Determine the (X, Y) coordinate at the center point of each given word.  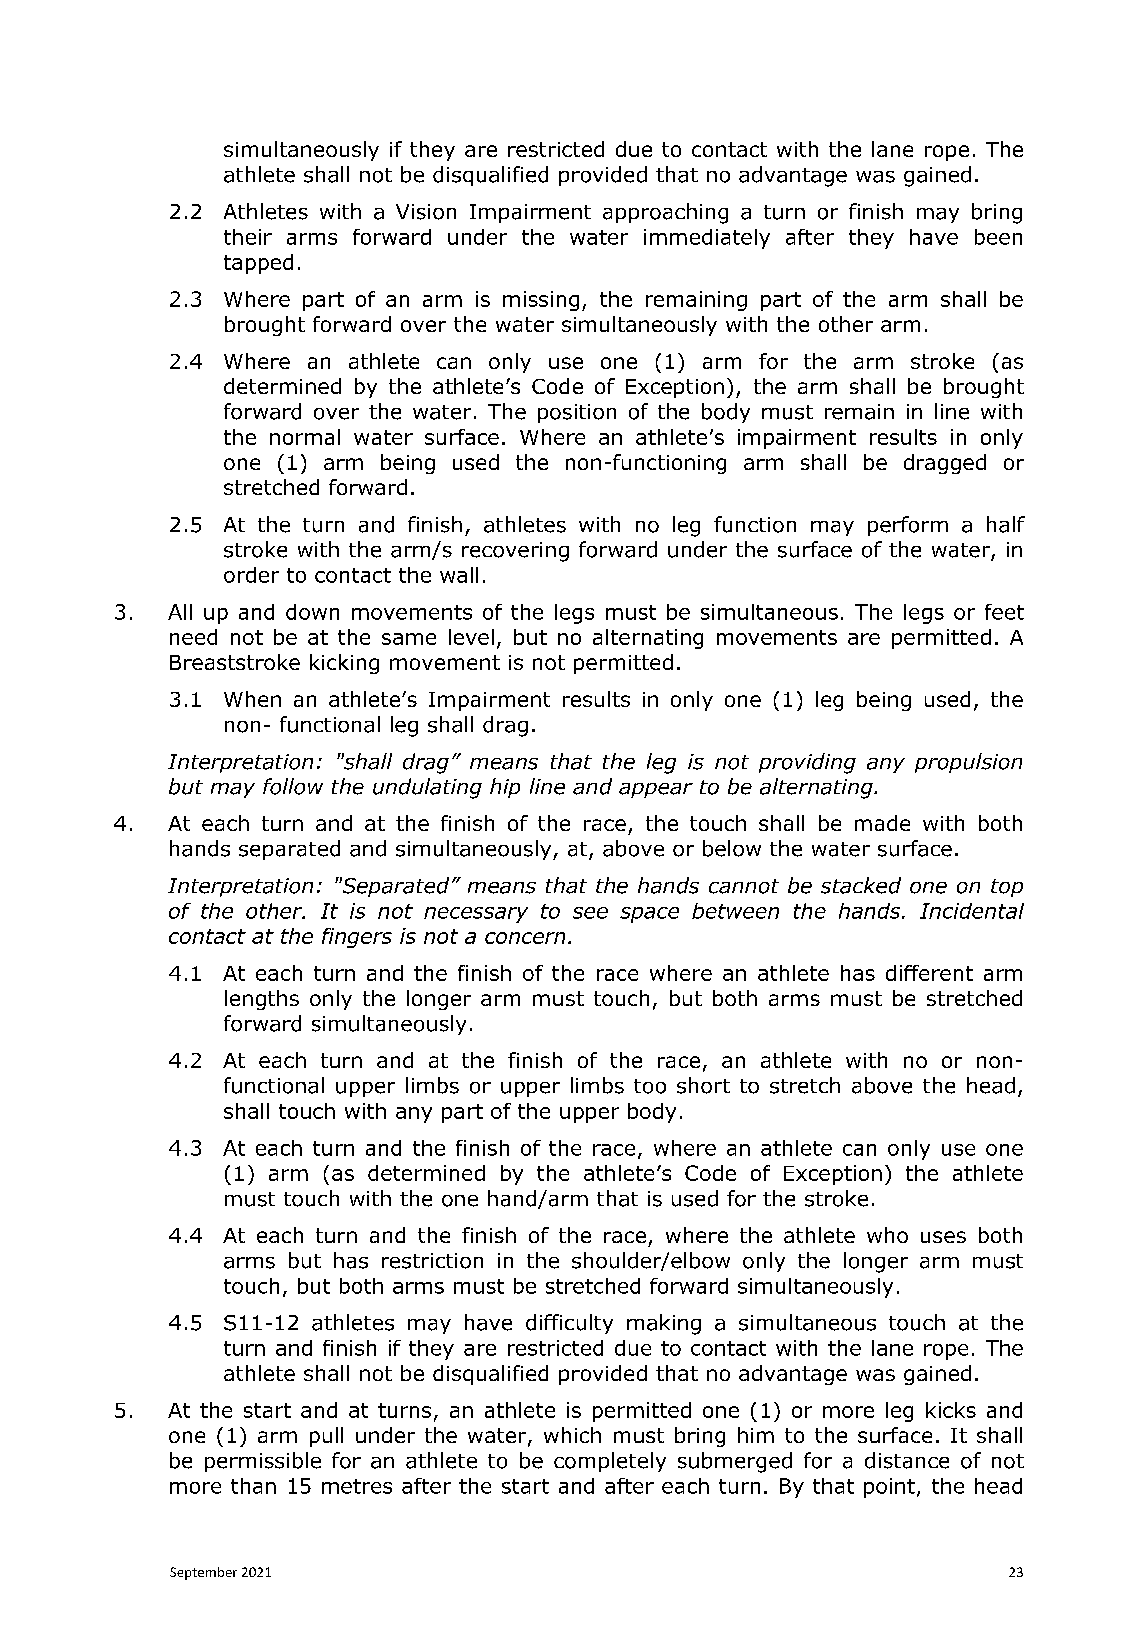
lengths (262, 1000)
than (253, 1486)
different (929, 973)
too (650, 1086)
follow (293, 786)
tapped (258, 264)
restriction (432, 1261)
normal (305, 437)
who (887, 1235)
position (577, 413)
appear (656, 790)
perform (908, 526)
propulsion (968, 763)
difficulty (569, 1324)
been (998, 237)
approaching (665, 213)
